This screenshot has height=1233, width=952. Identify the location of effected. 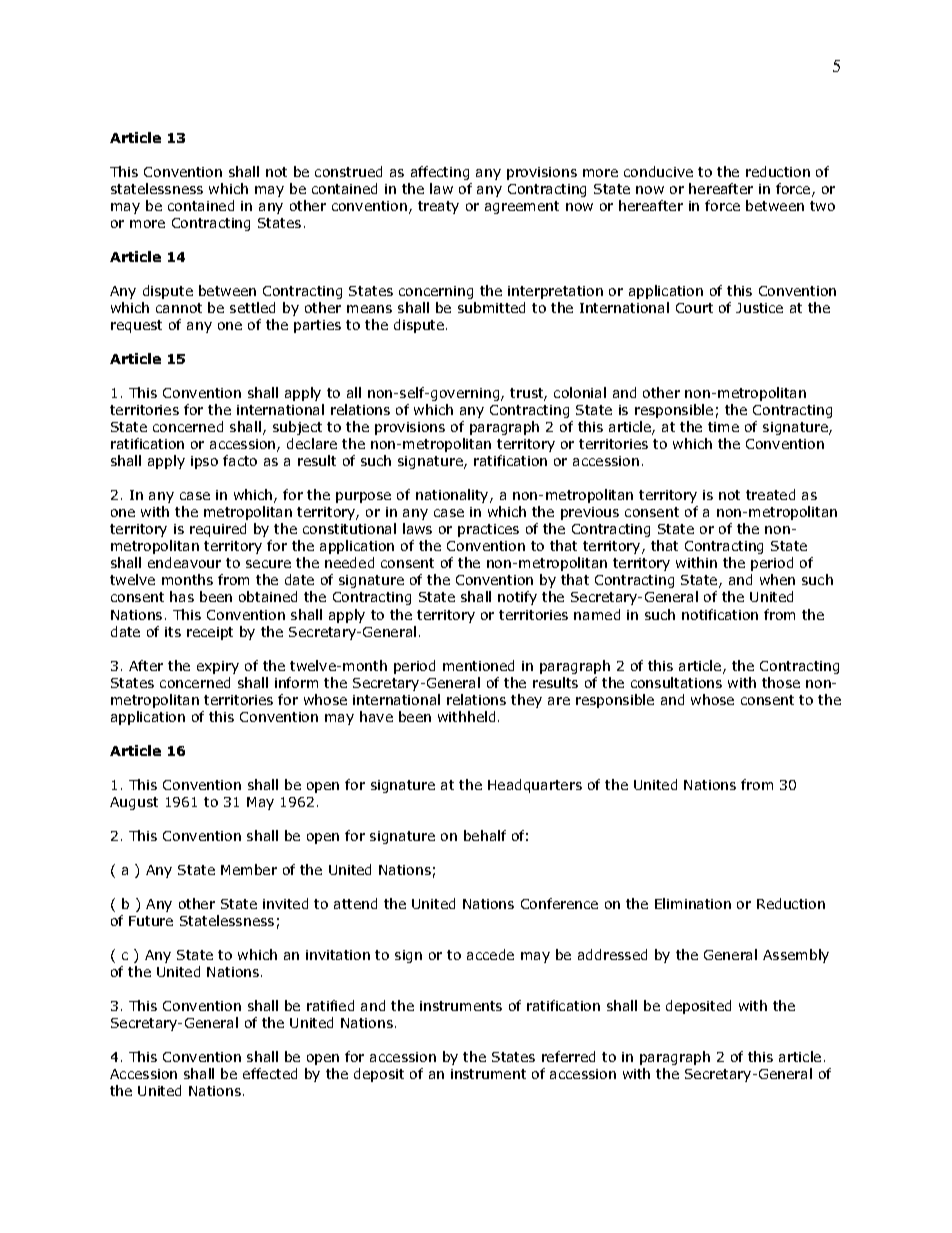
(270, 1073).
